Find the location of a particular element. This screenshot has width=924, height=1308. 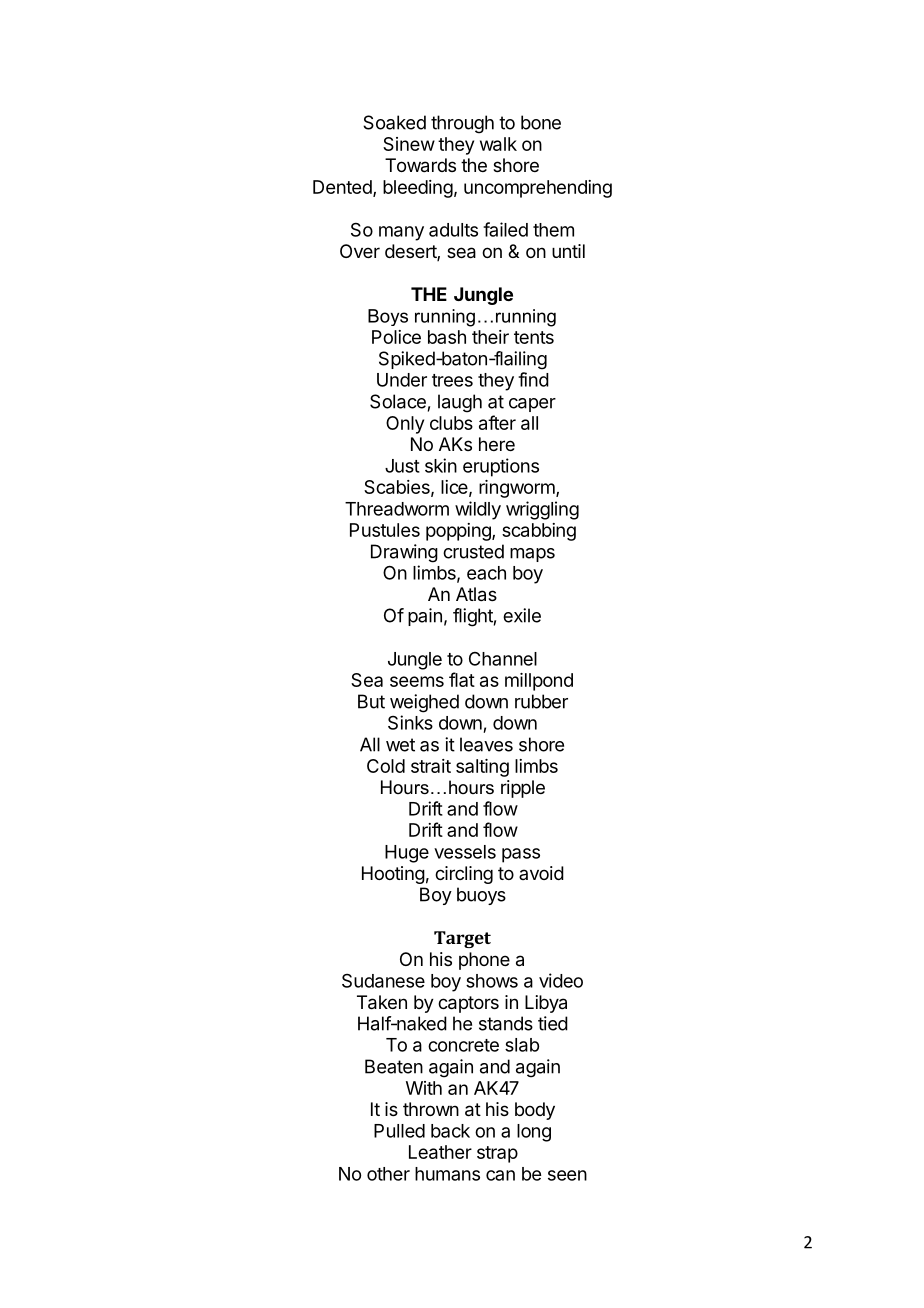

flat is located at coordinates (462, 679).
